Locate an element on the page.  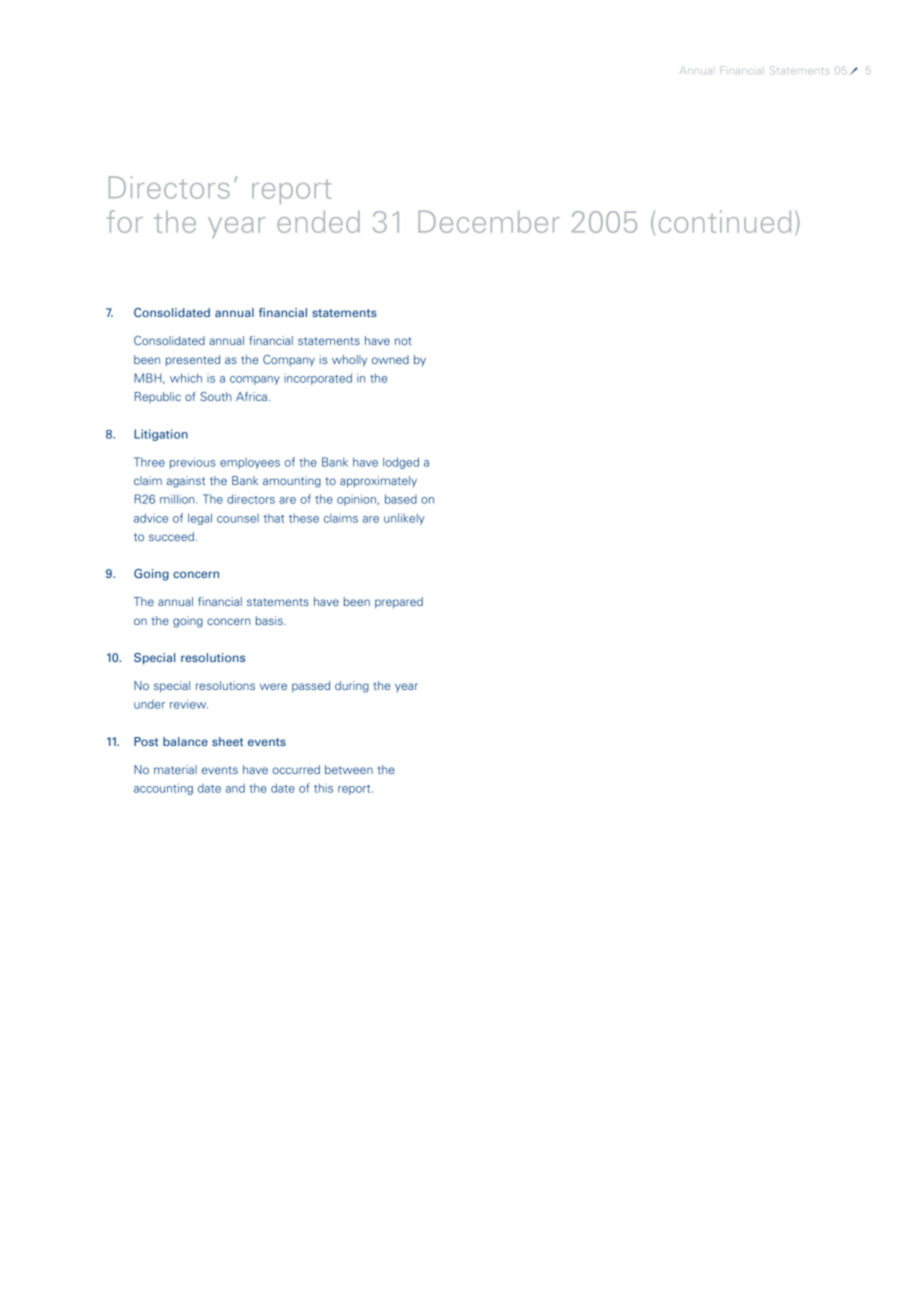
owned is located at coordinates (390, 359).
